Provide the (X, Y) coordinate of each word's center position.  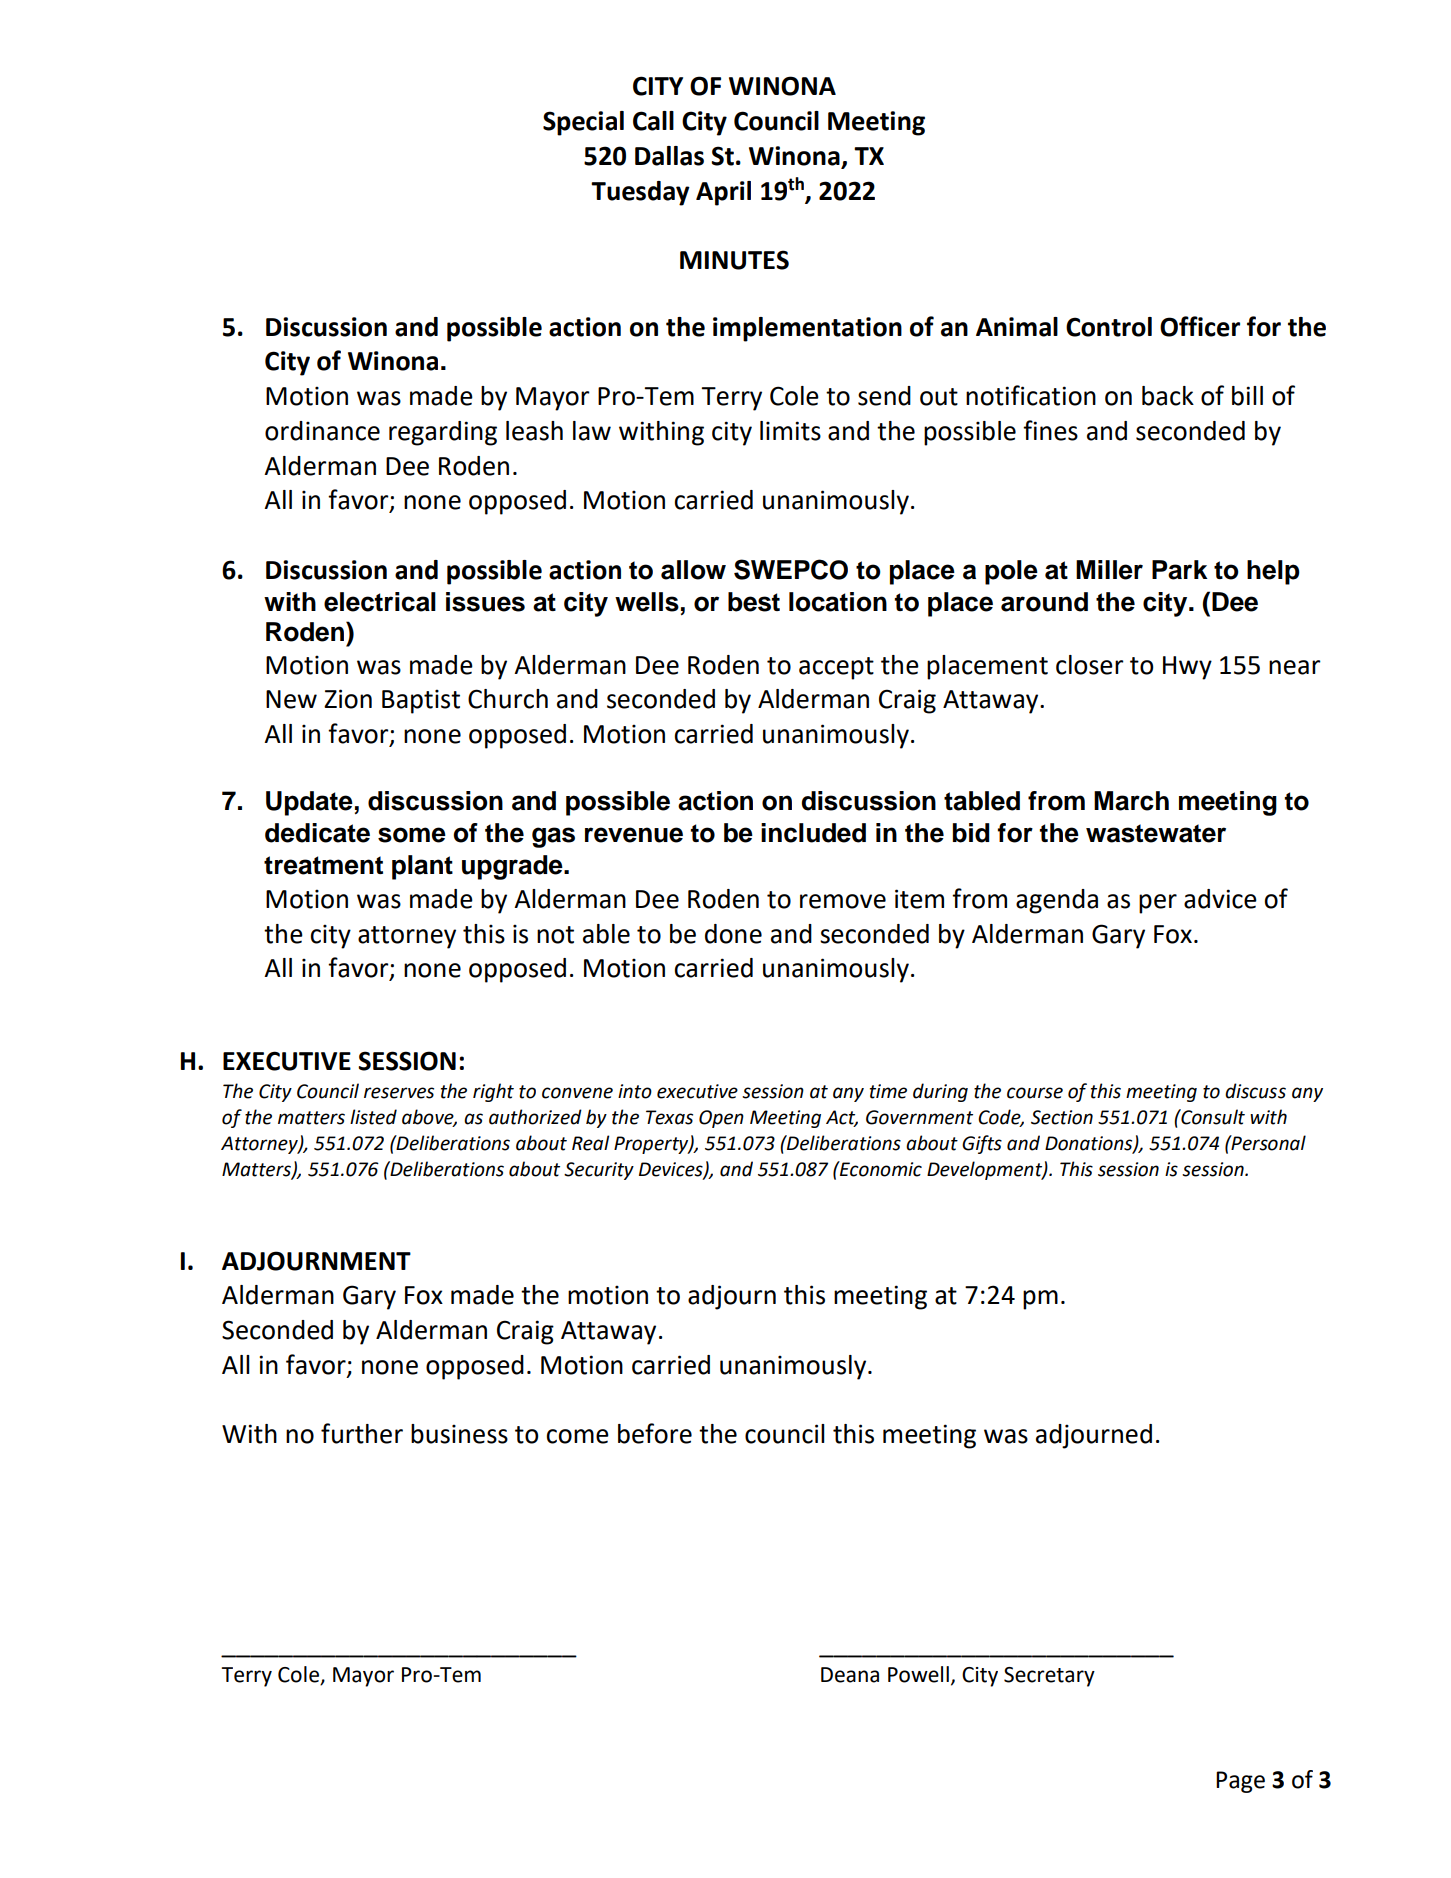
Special (583, 123)
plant (422, 867)
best (754, 602)
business (459, 1434)
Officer (1200, 326)
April (723, 193)
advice (1220, 899)
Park (1180, 570)
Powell (918, 1674)
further (362, 1433)
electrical (380, 602)
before (655, 1433)
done (733, 934)
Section (1062, 1117)
